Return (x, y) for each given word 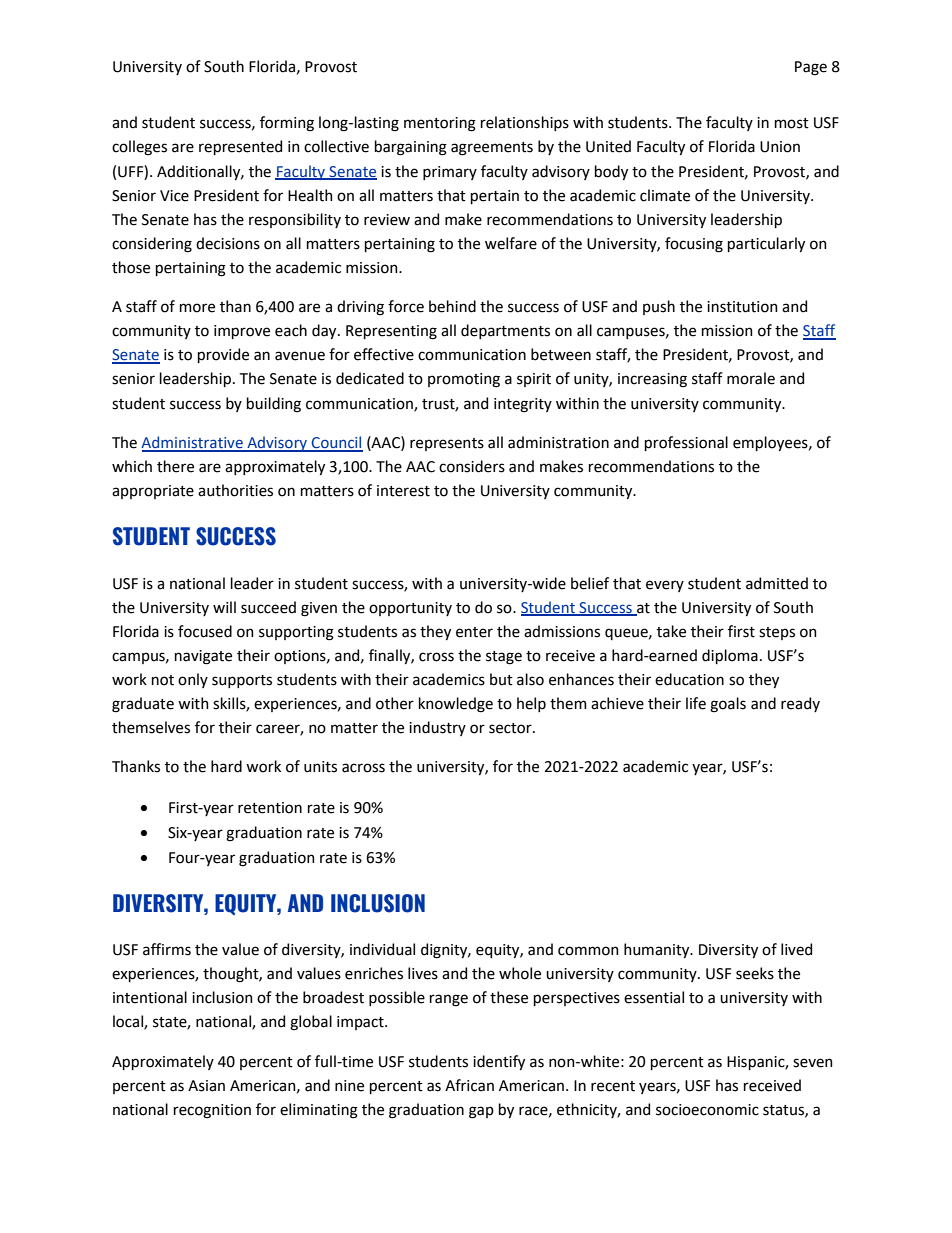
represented (240, 147)
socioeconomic (707, 1110)
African (469, 1085)
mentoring (440, 124)
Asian (206, 1086)
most (792, 123)
